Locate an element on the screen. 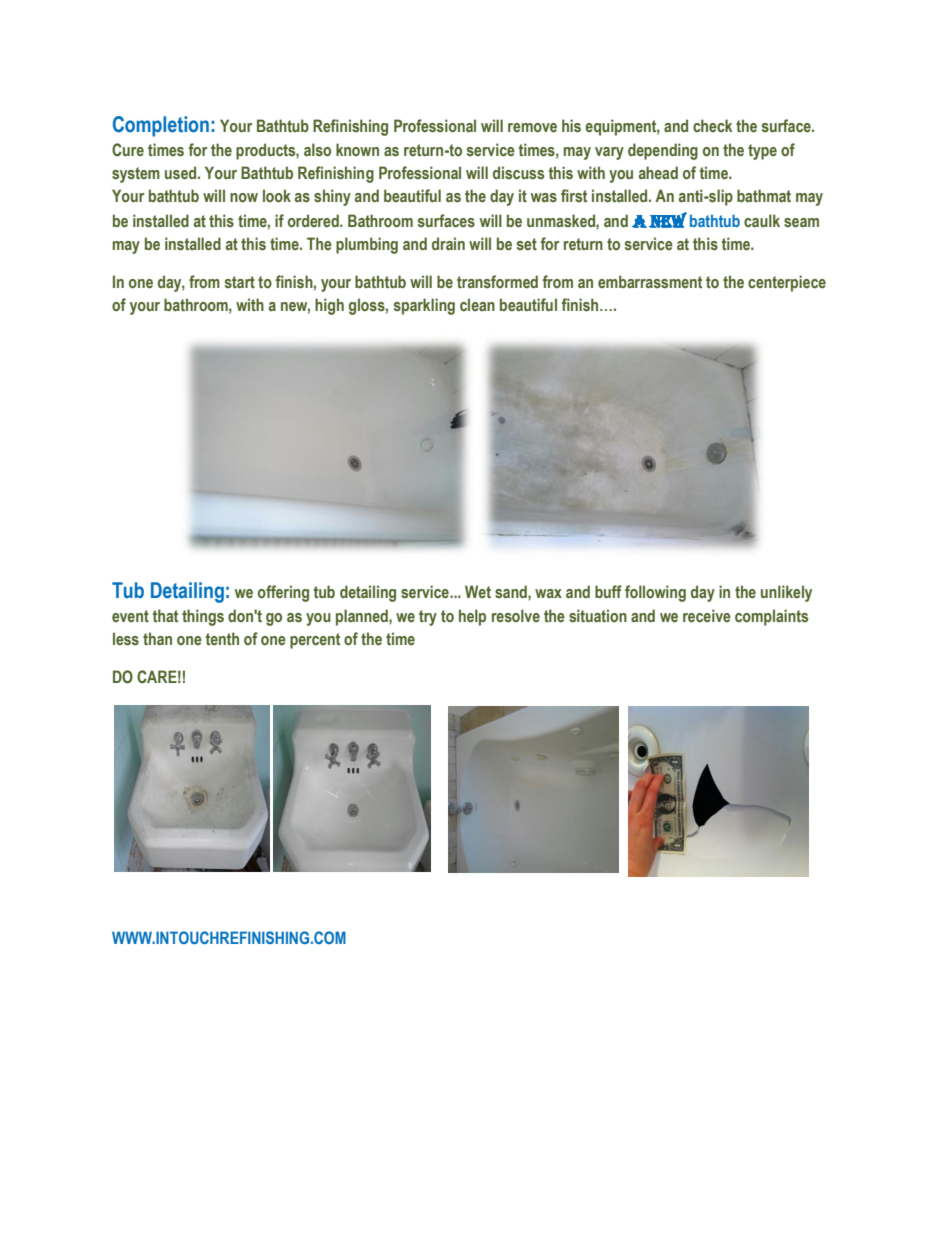  following is located at coordinates (655, 593).
